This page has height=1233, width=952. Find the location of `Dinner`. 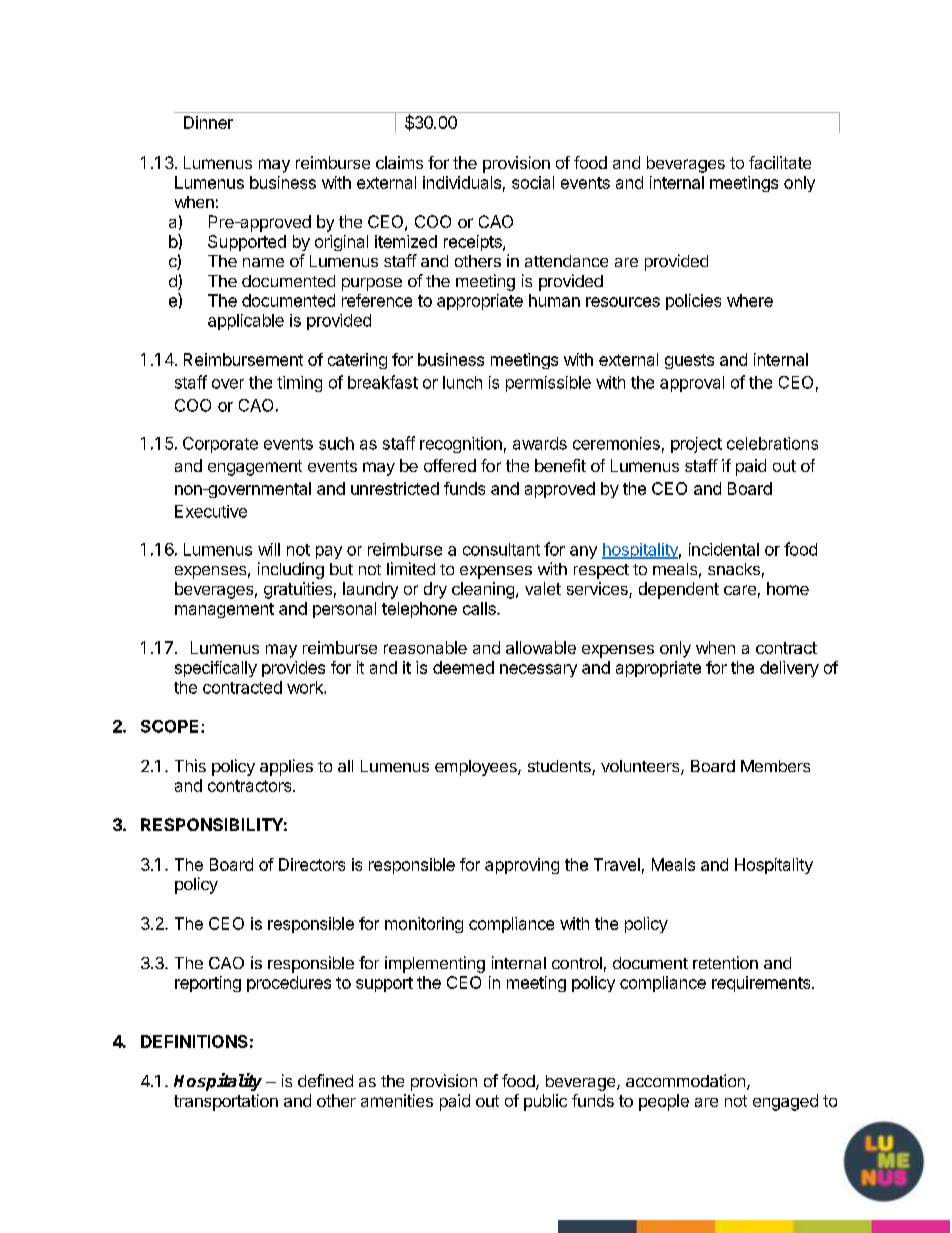

Dinner is located at coordinates (208, 122).
